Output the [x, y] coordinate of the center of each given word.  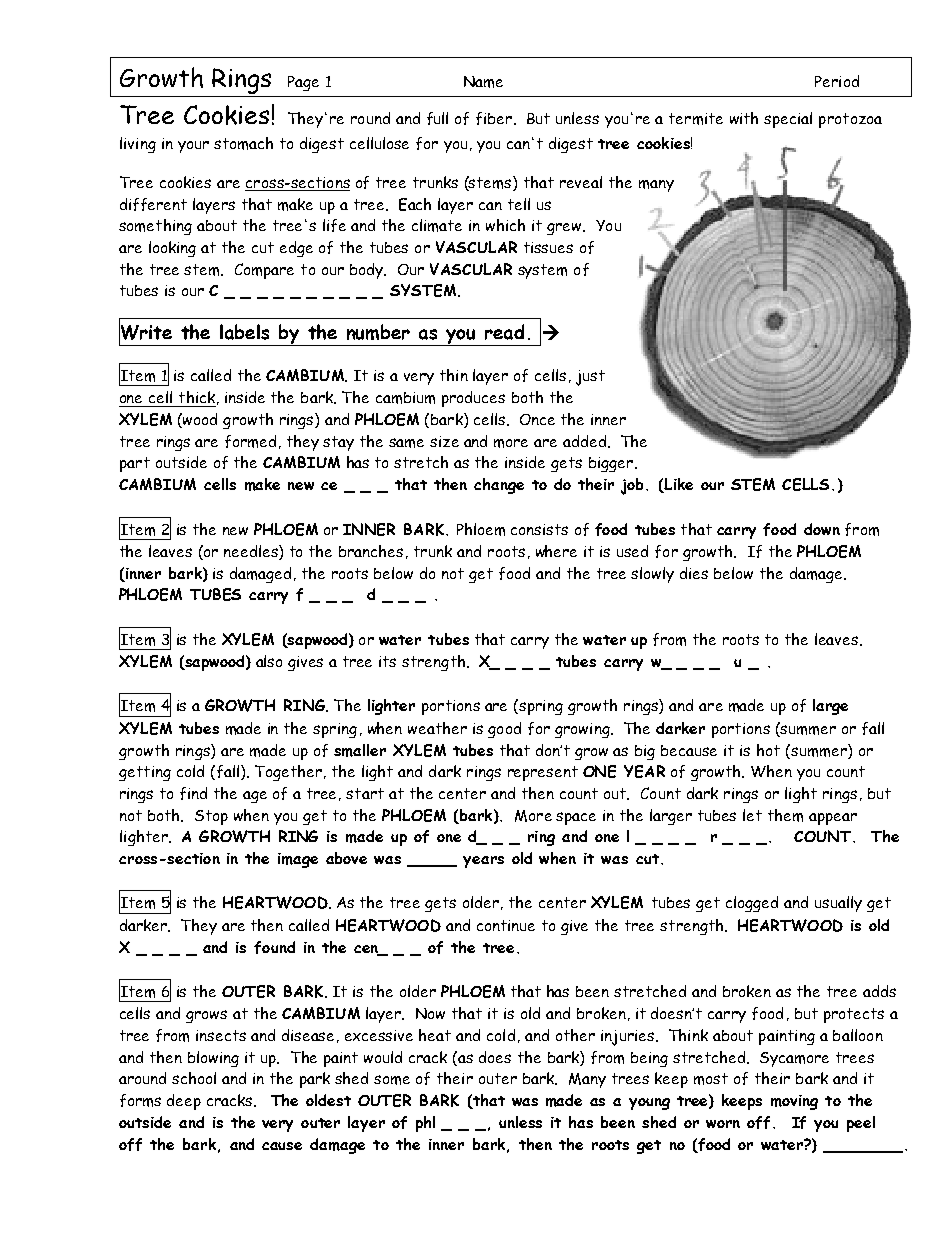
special [788, 120]
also [269, 661]
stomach [243, 143]
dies [694, 573]
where [556, 551]
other [575, 1035]
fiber [495, 118]
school [194, 1078]
